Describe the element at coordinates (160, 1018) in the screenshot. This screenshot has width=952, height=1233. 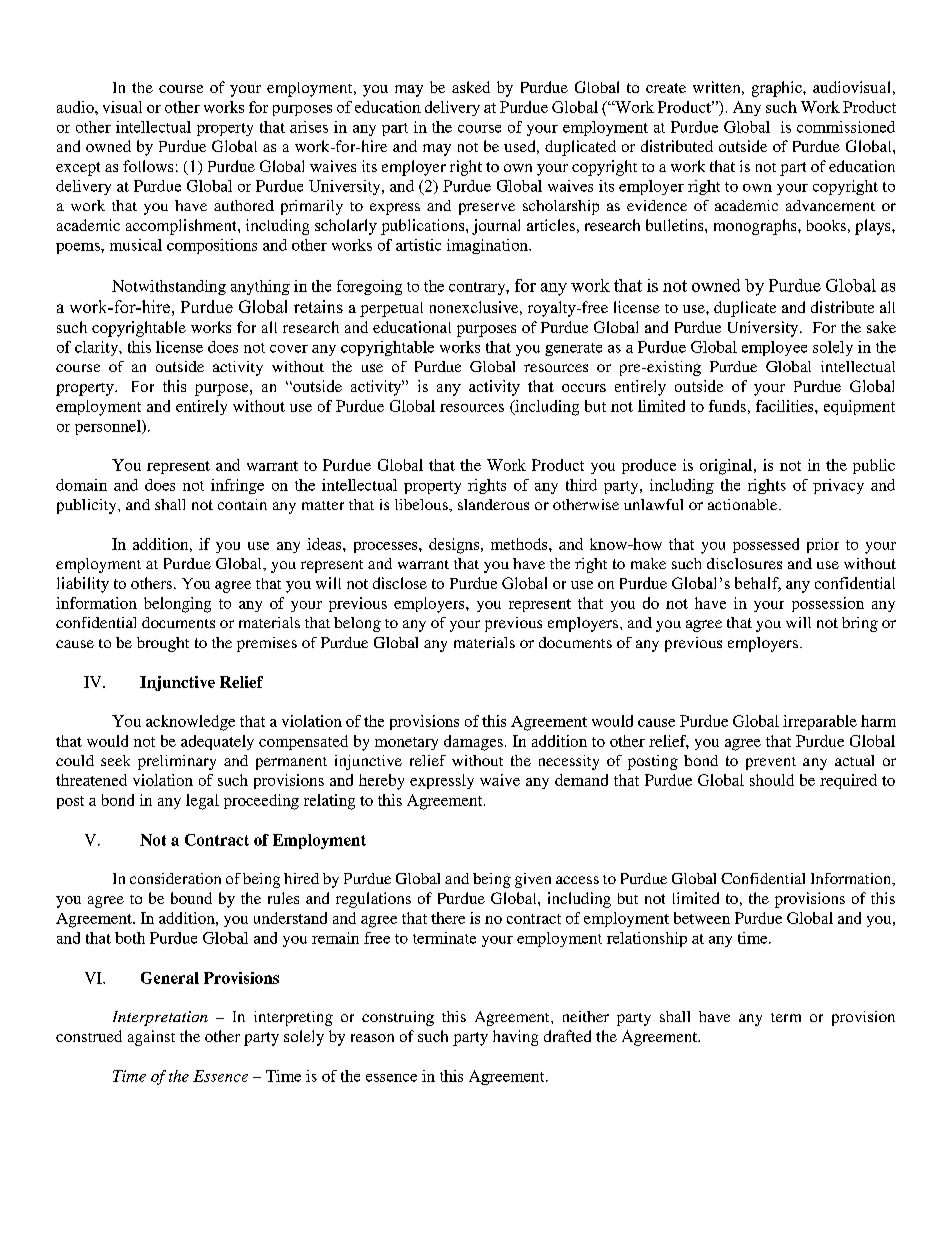
I see `Interpretation` at that location.
